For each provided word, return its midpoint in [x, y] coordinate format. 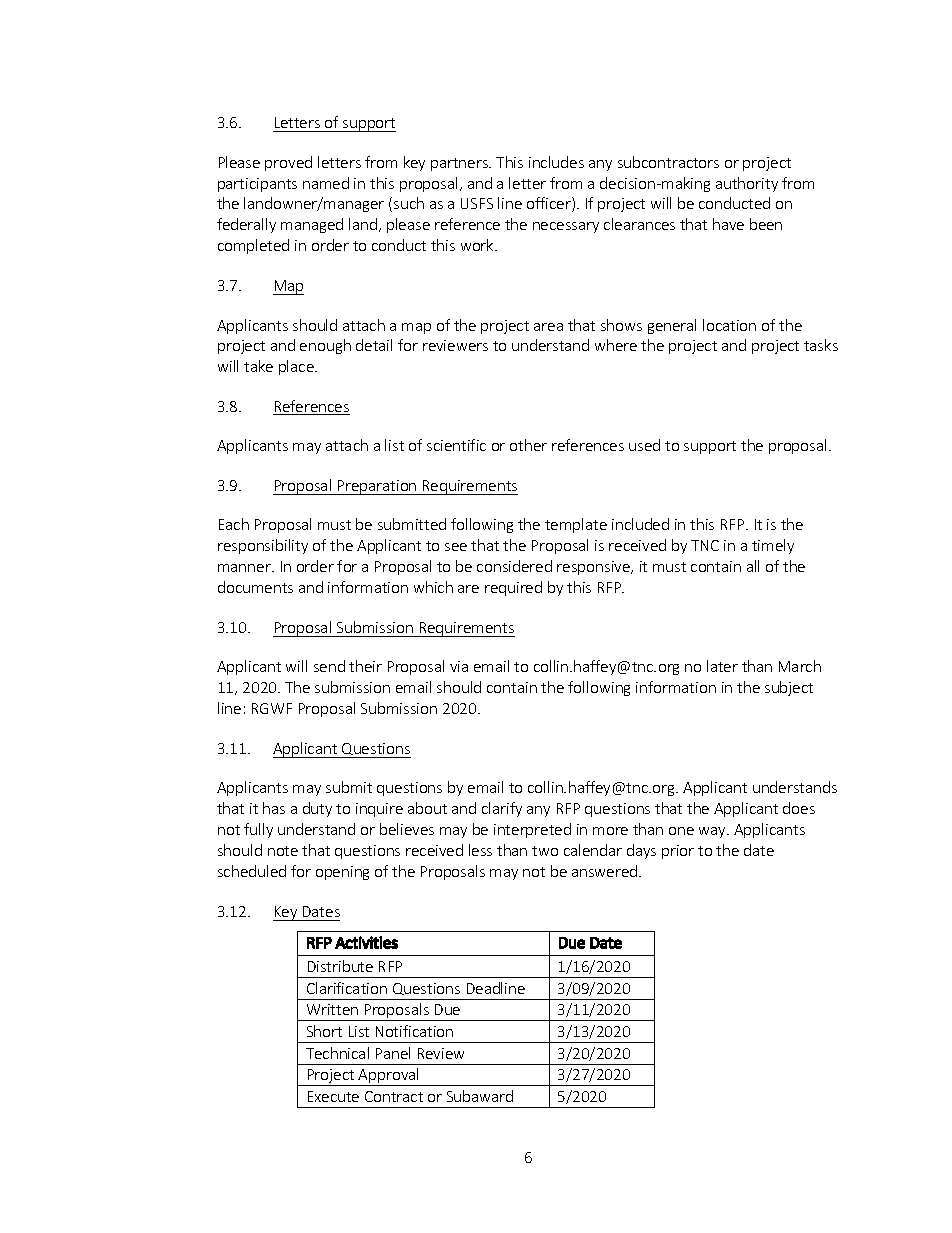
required [513, 588]
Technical [337, 1053]
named [326, 183]
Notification [414, 1031]
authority [747, 184]
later [722, 666]
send [329, 666]
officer [550, 204]
